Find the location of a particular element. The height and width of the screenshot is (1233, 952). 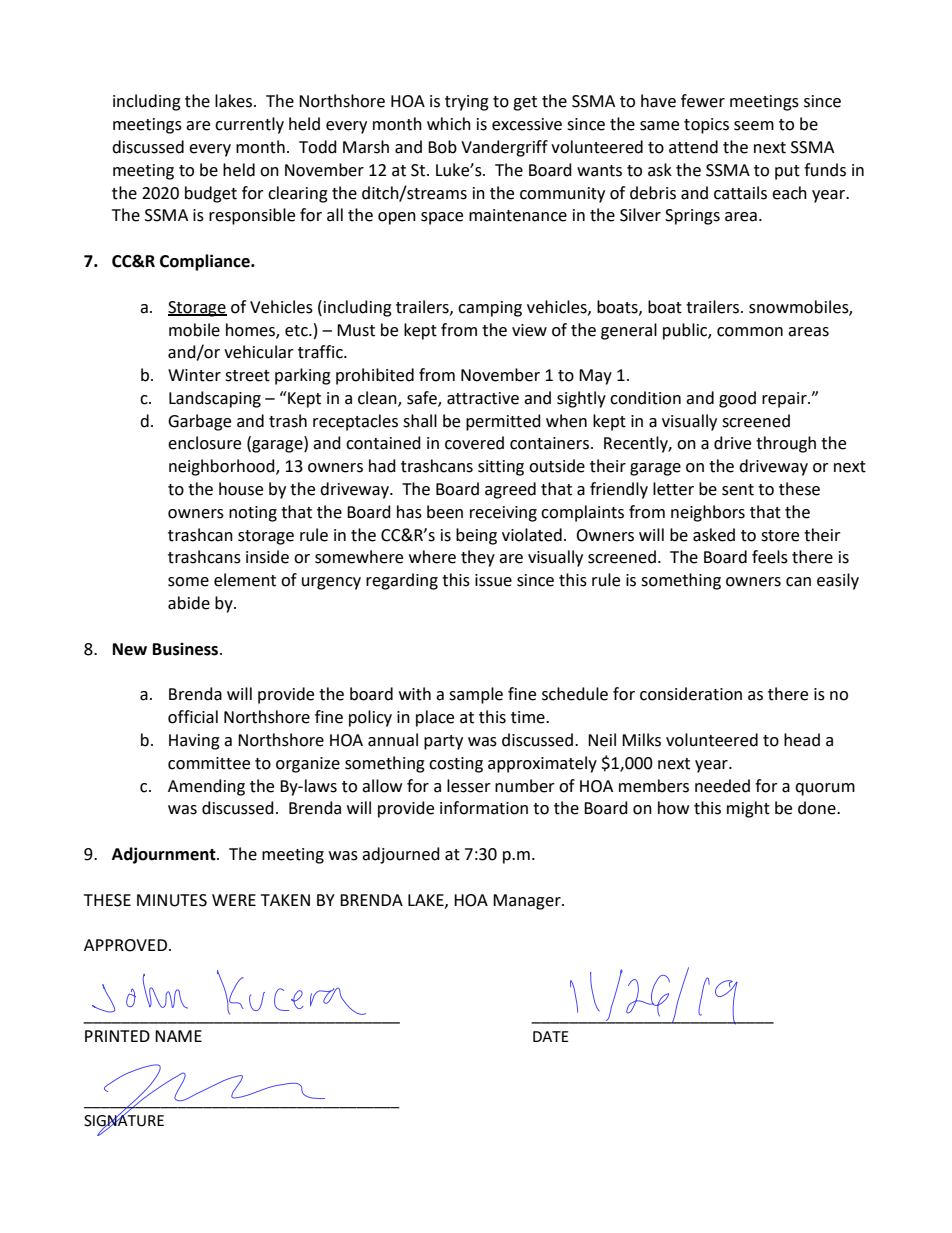

currently is located at coordinates (249, 125).
